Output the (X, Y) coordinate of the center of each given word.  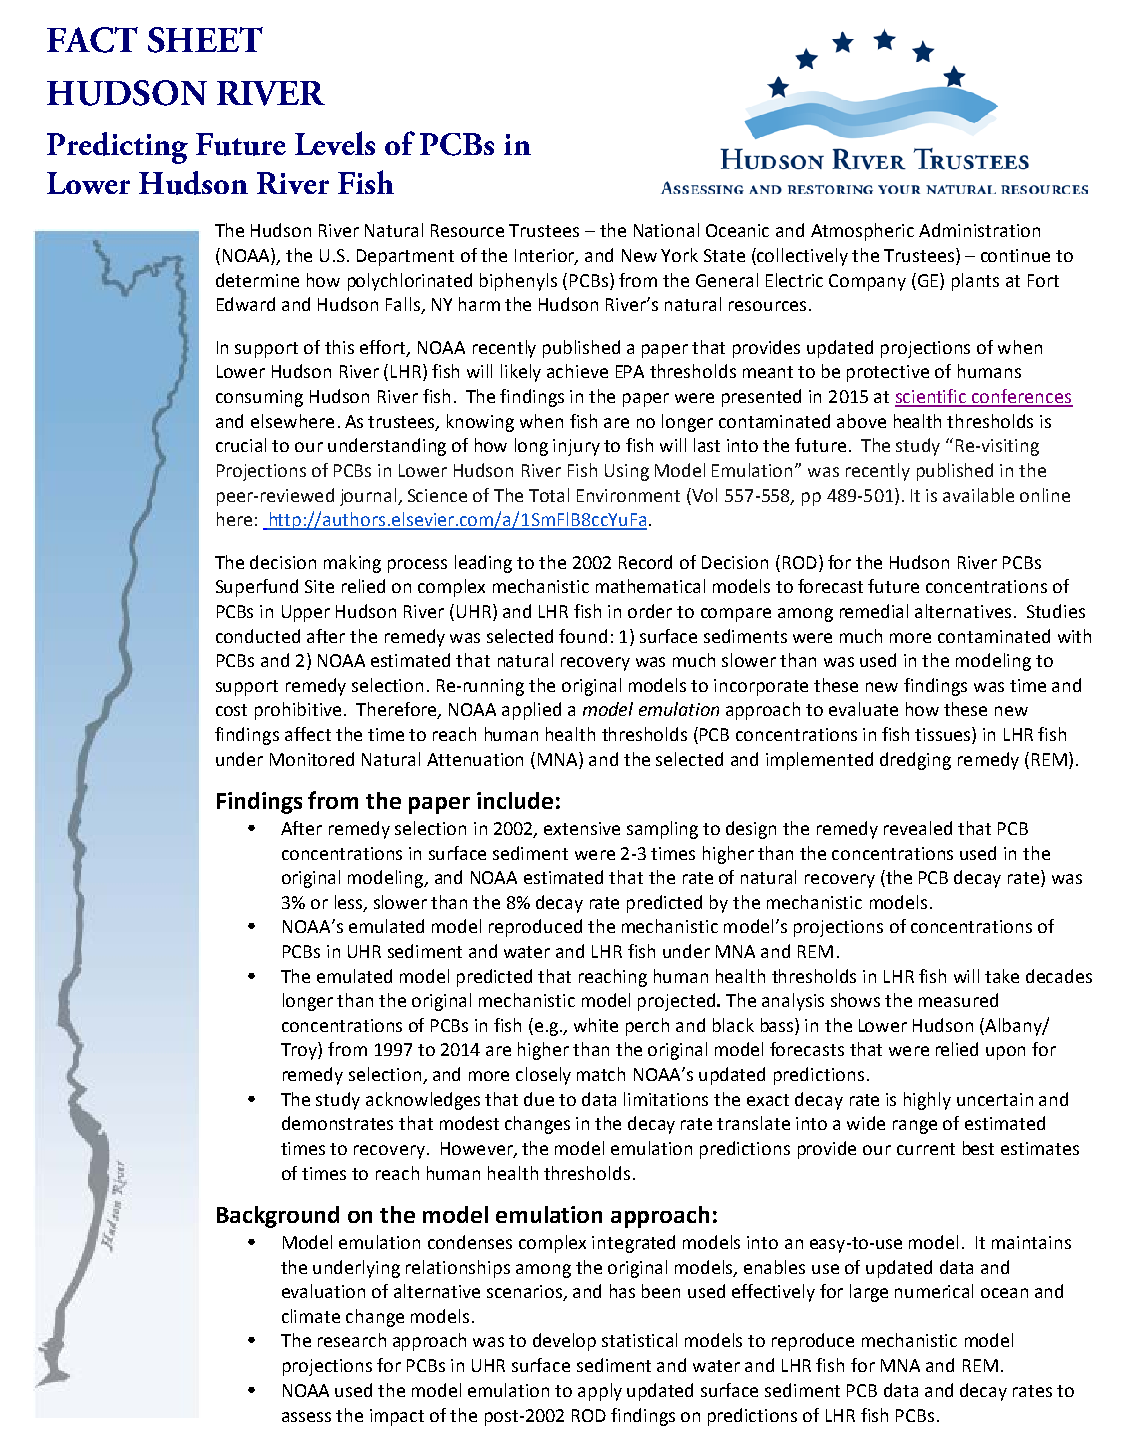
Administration (979, 230)
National (666, 230)
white (596, 1025)
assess (306, 1417)
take (1002, 976)
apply (600, 1392)
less (350, 903)
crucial (241, 445)
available (978, 495)
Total (549, 495)
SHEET (205, 40)
